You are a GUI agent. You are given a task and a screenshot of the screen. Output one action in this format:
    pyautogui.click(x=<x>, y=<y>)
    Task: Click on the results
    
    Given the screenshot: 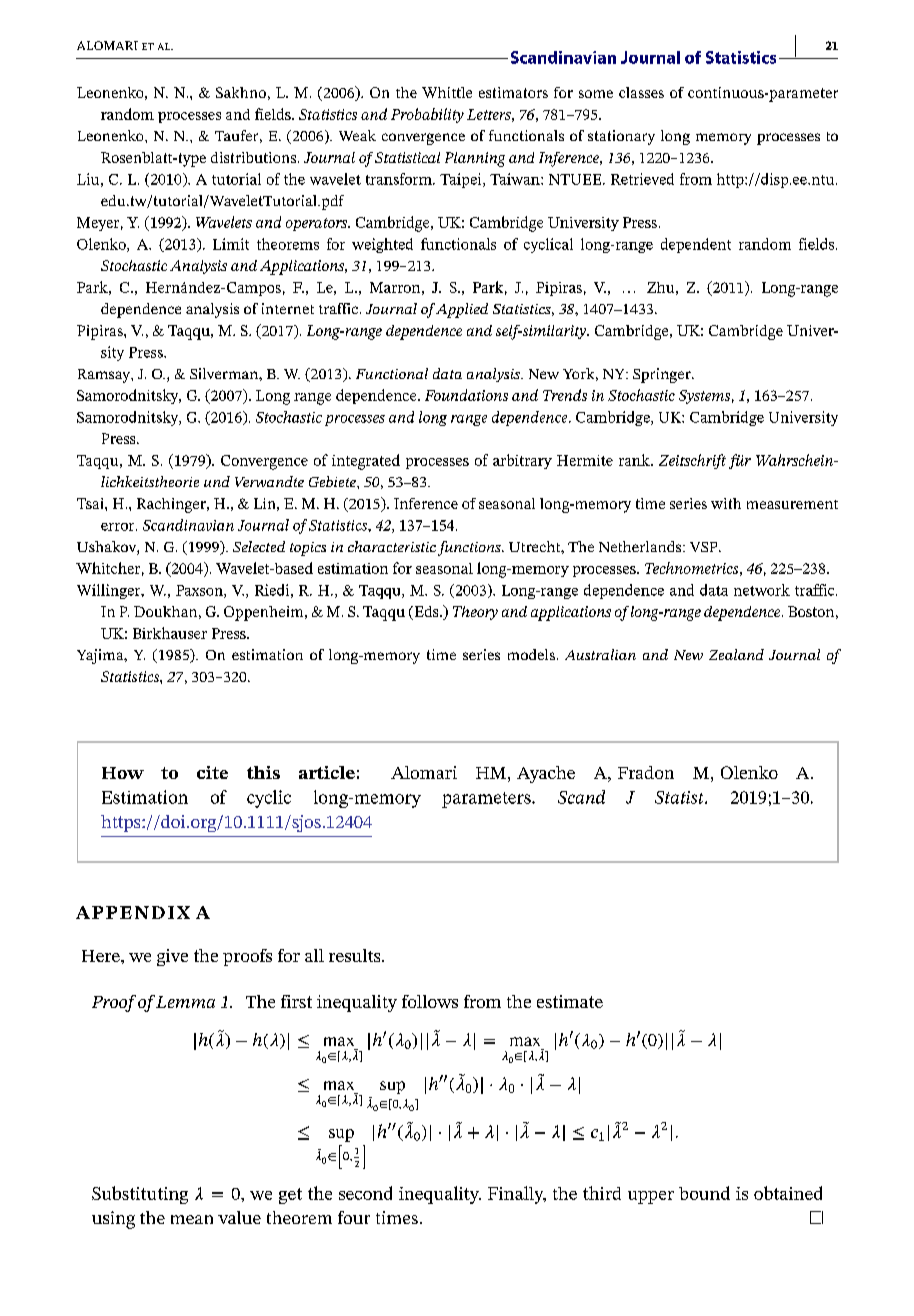 What is the action you would take?
    pyautogui.click(x=356, y=955)
